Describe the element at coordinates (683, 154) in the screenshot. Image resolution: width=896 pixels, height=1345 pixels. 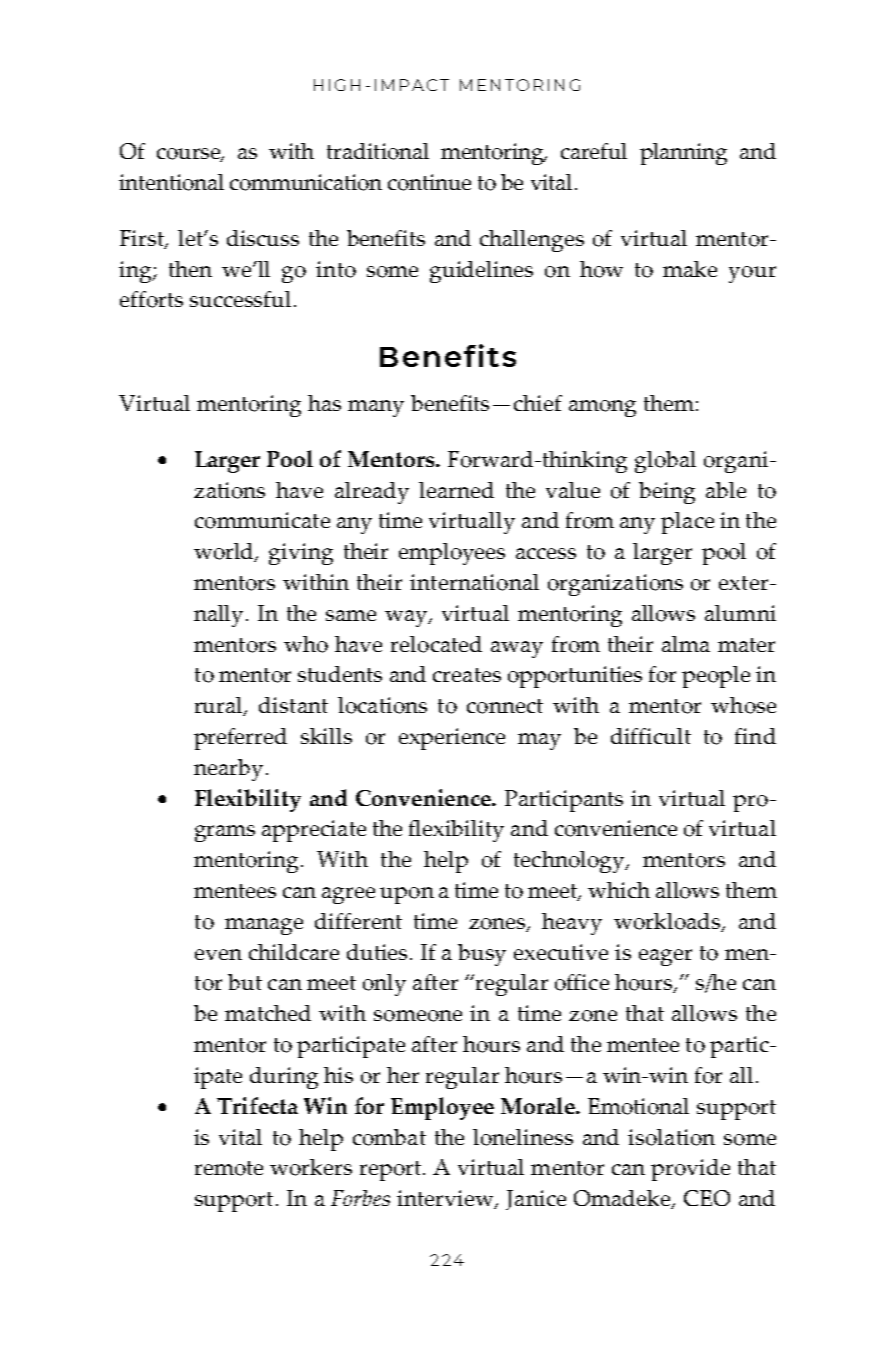
I see `planning` at that location.
